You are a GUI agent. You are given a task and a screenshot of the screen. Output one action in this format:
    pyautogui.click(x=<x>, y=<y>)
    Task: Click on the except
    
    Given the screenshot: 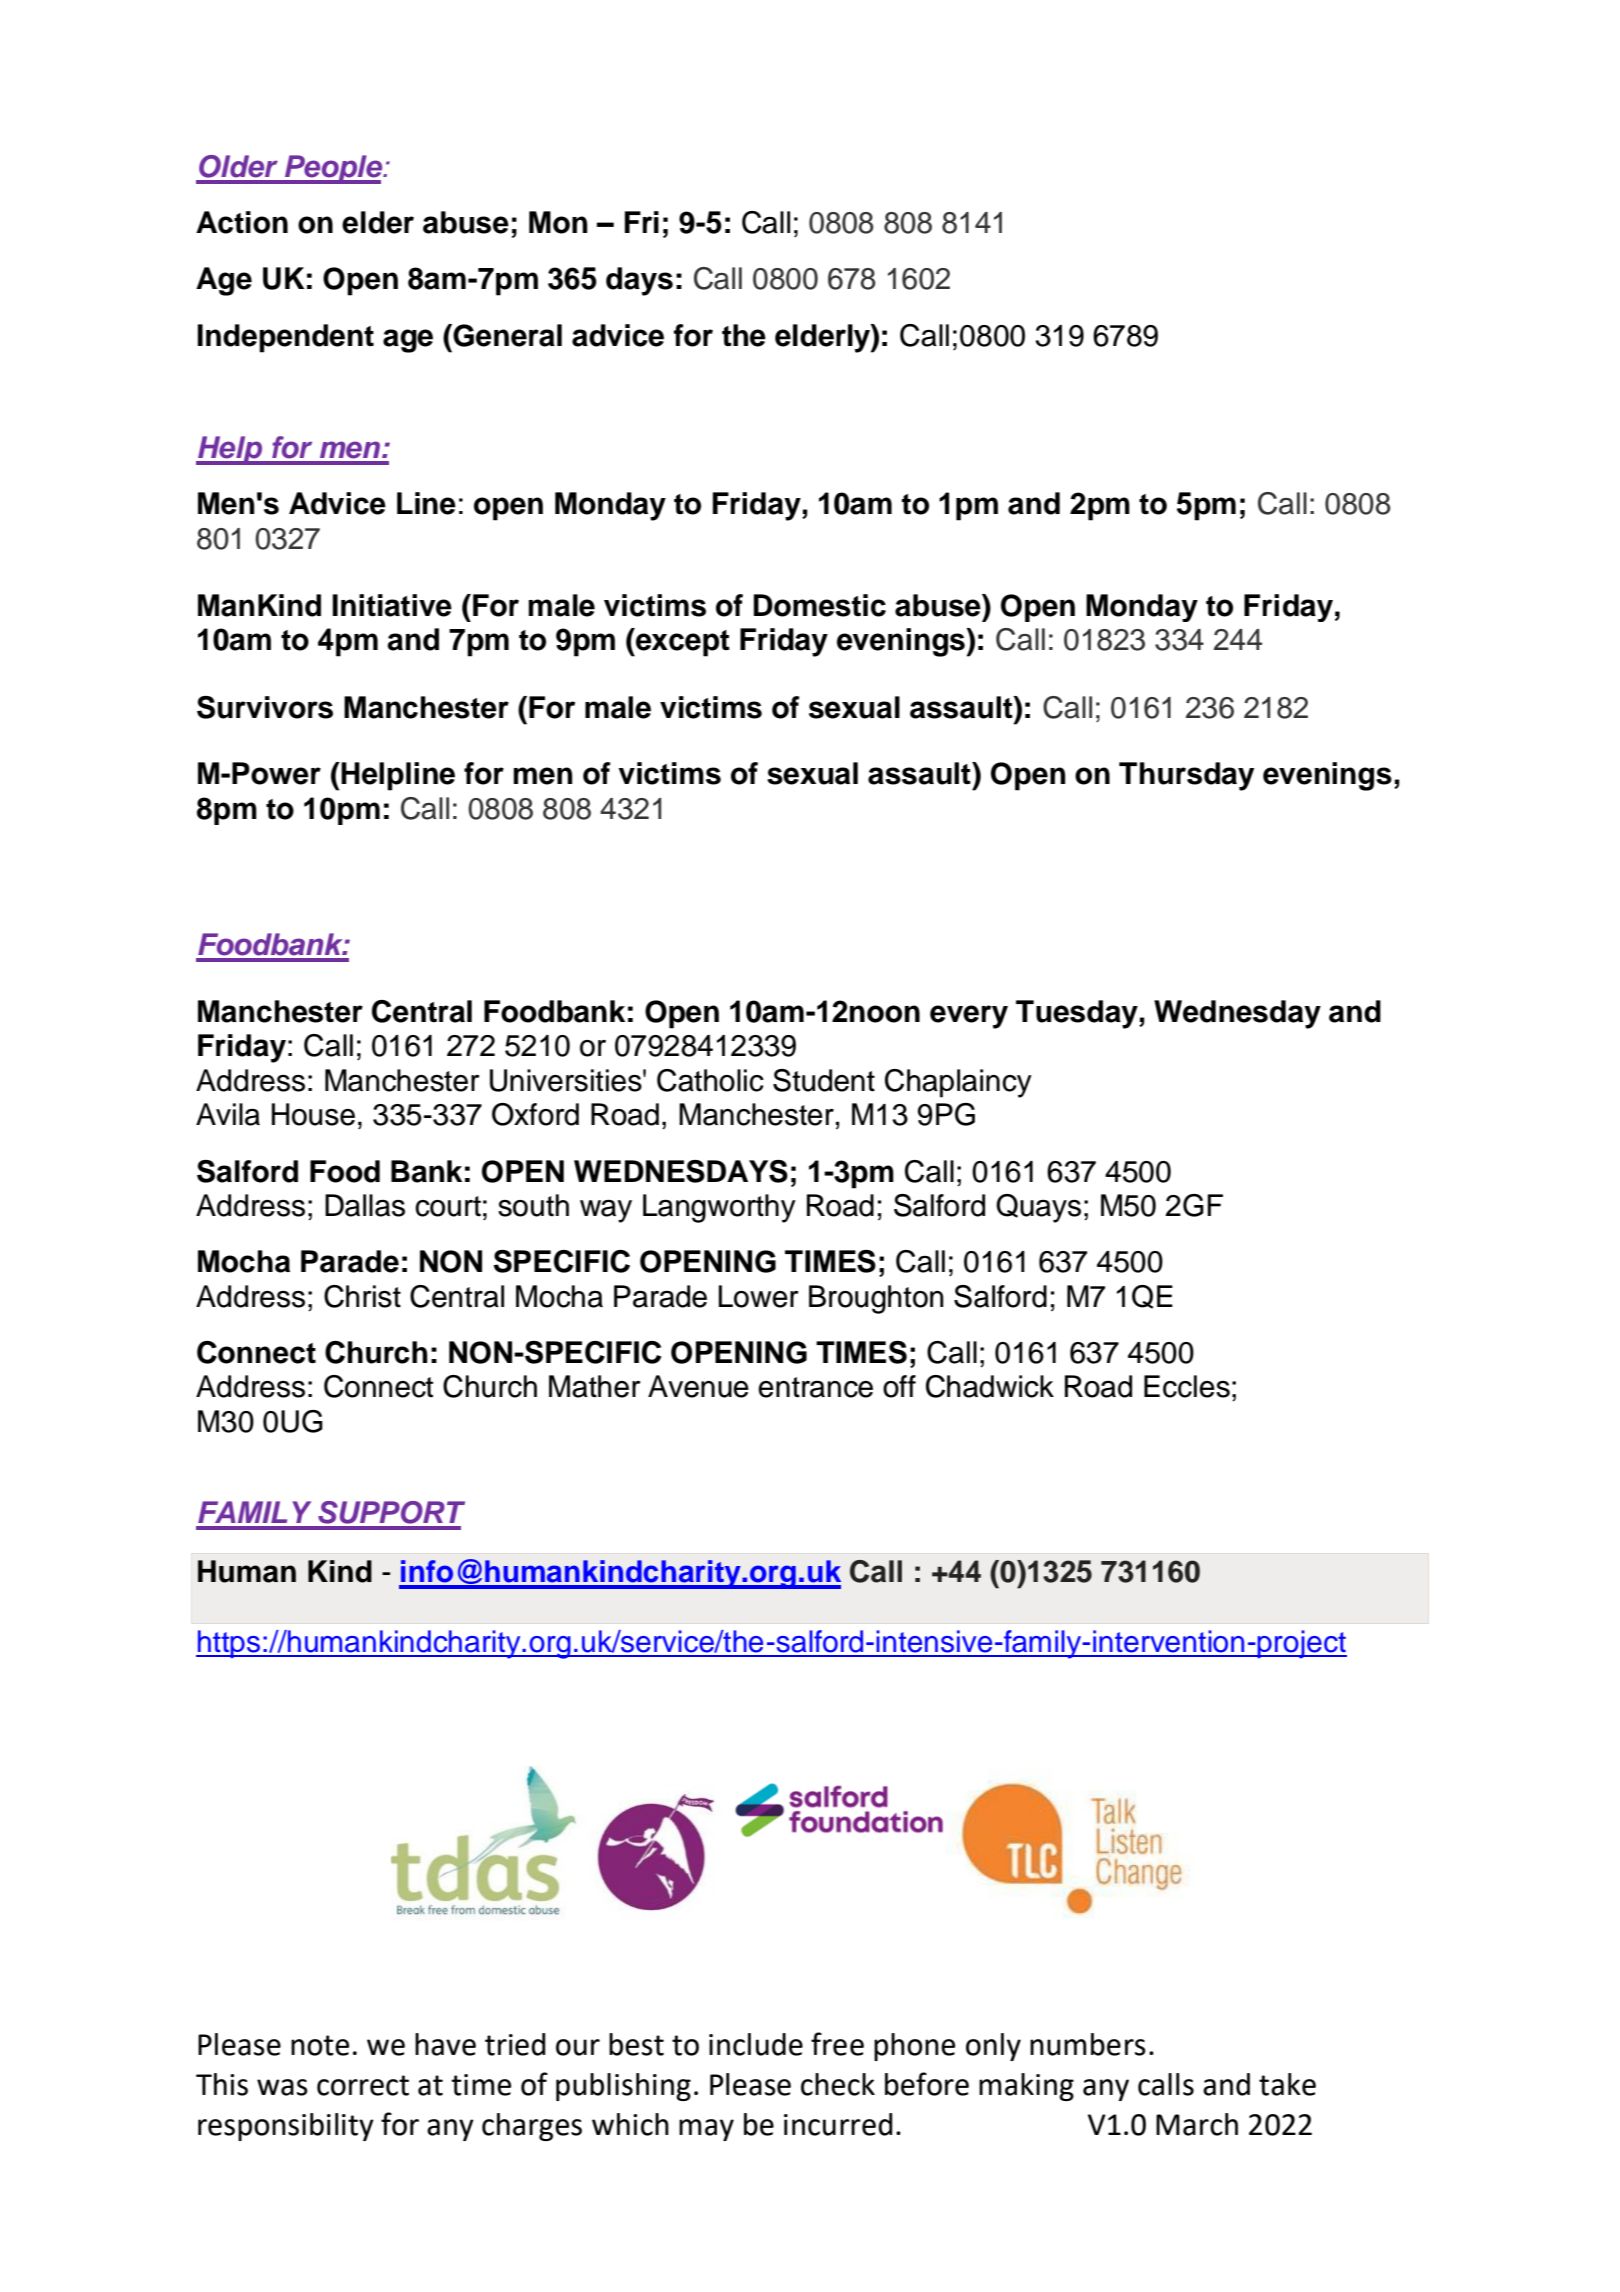 What is the action you would take?
    pyautogui.click(x=682, y=642)
